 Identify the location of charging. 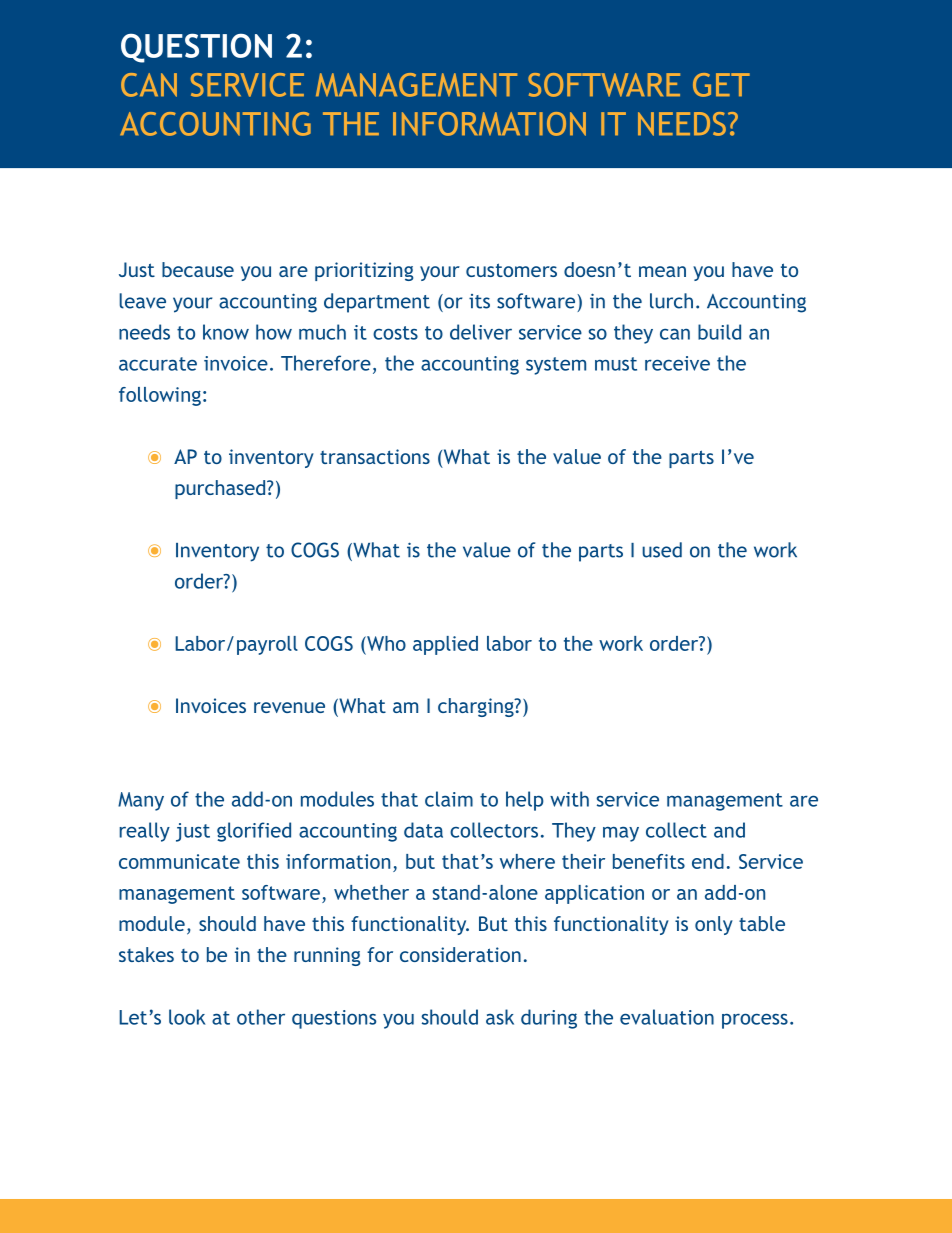
(477, 707).
